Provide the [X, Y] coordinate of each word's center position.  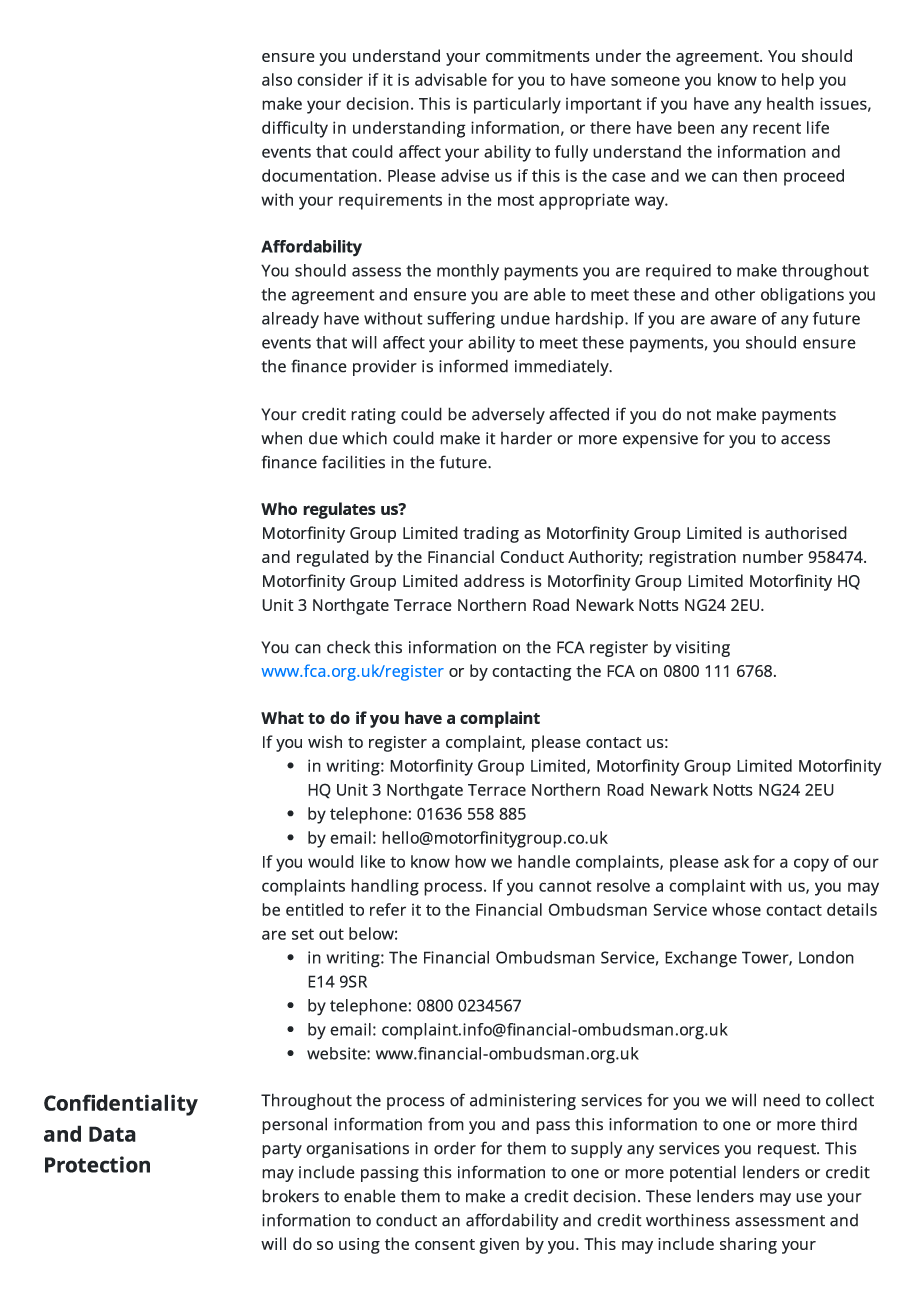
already [290, 320]
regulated [333, 558]
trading [491, 534]
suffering [461, 320]
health [790, 103]
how [470, 861]
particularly [517, 105]
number [773, 556]
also [277, 79]
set [303, 934]
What [282, 717]
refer [388, 909]
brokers [290, 1196]
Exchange [701, 959]
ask [736, 861]
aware [733, 320]
